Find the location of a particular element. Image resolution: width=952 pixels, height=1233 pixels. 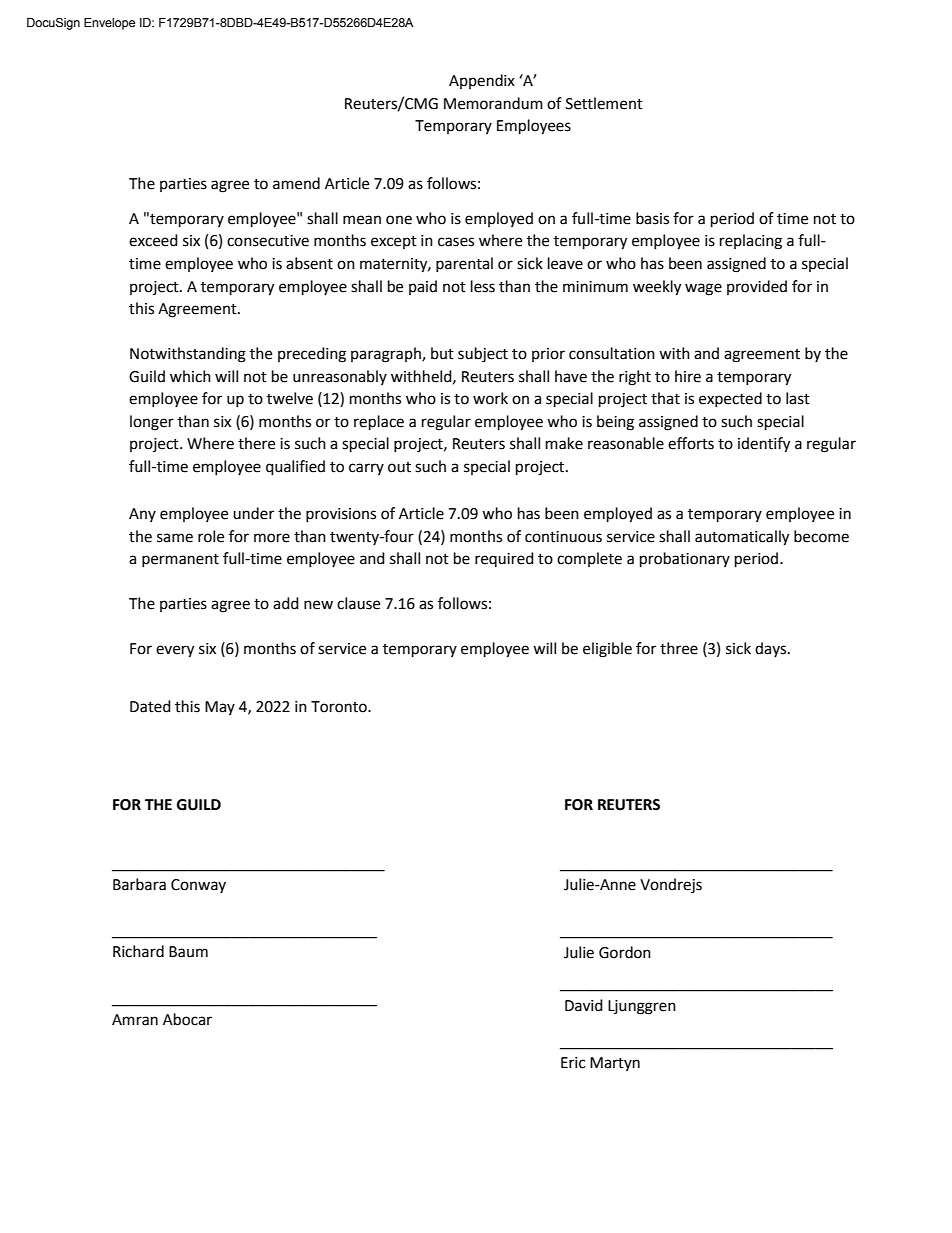

Memorandum is located at coordinates (493, 103).
